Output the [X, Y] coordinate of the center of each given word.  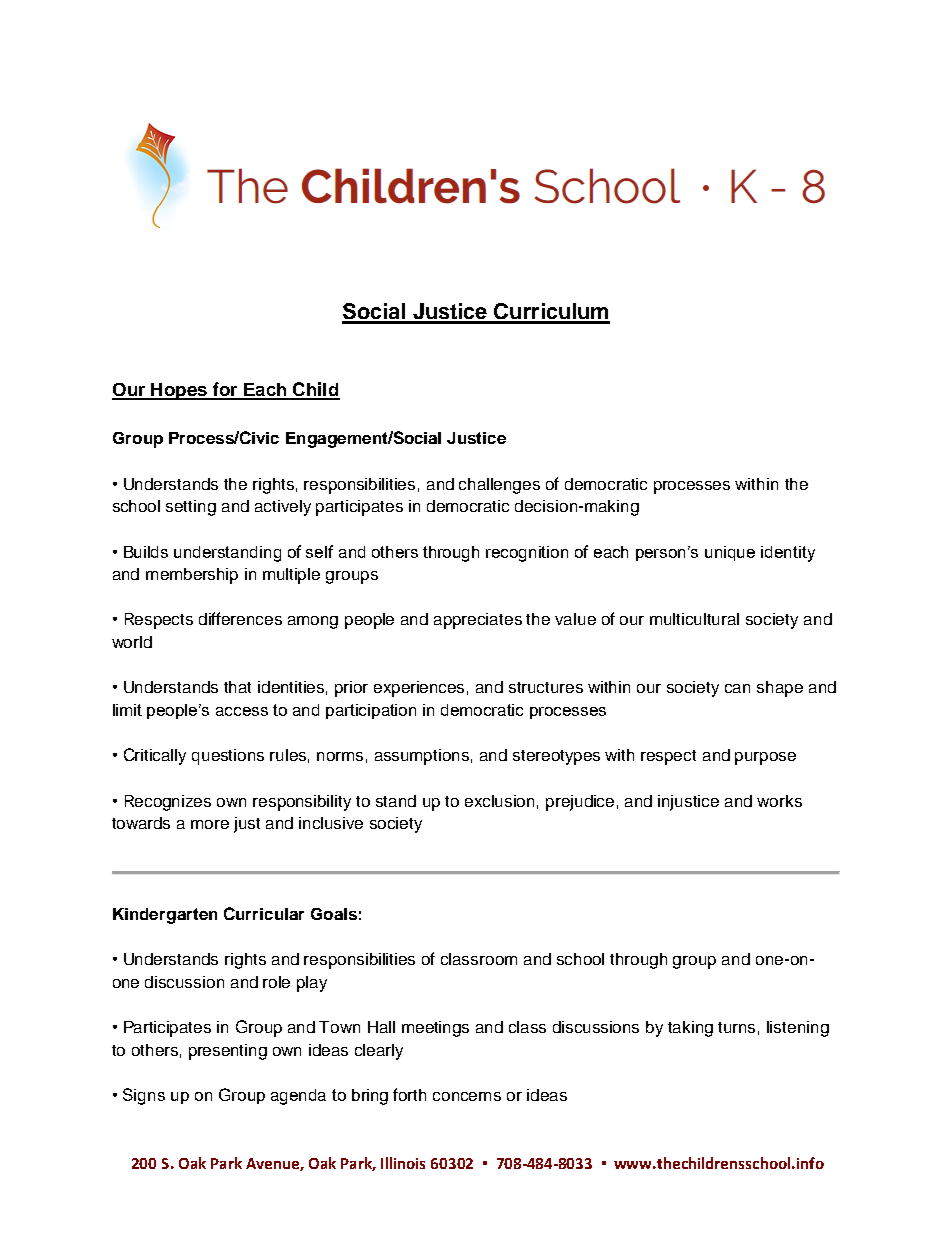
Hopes [179, 391]
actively [283, 508]
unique [730, 553]
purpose [765, 758]
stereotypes [556, 757]
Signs [144, 1096]
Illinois [403, 1163]
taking [690, 1029]
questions [228, 757]
